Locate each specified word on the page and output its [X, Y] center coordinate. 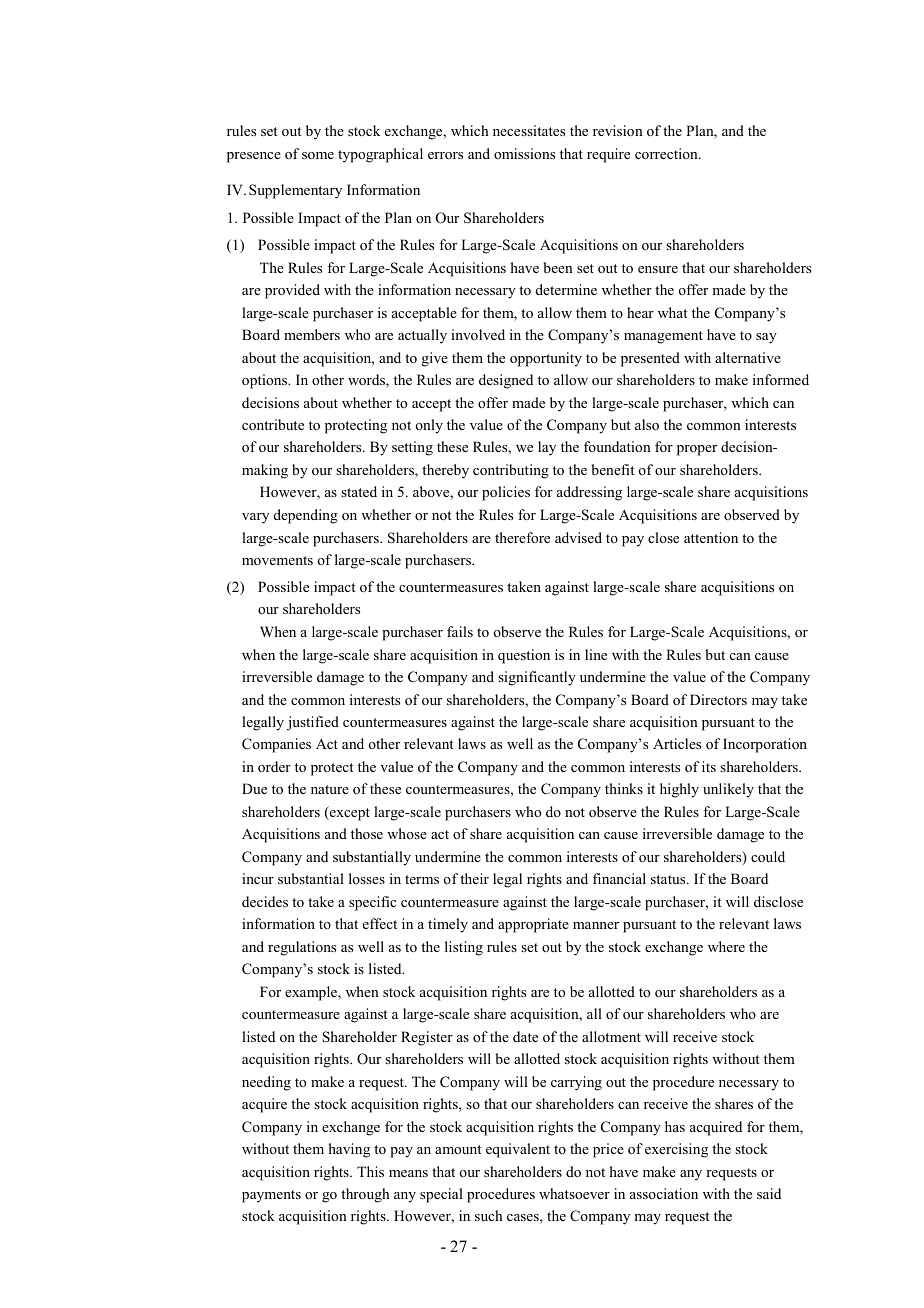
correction [667, 153]
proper [697, 450]
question [524, 656]
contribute [273, 424]
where [726, 946]
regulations [302, 948]
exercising [676, 1150]
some [318, 155]
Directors [718, 699]
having [349, 1150]
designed [506, 381]
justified [313, 723]
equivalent [518, 1150]
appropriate [533, 925]
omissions [524, 153]
